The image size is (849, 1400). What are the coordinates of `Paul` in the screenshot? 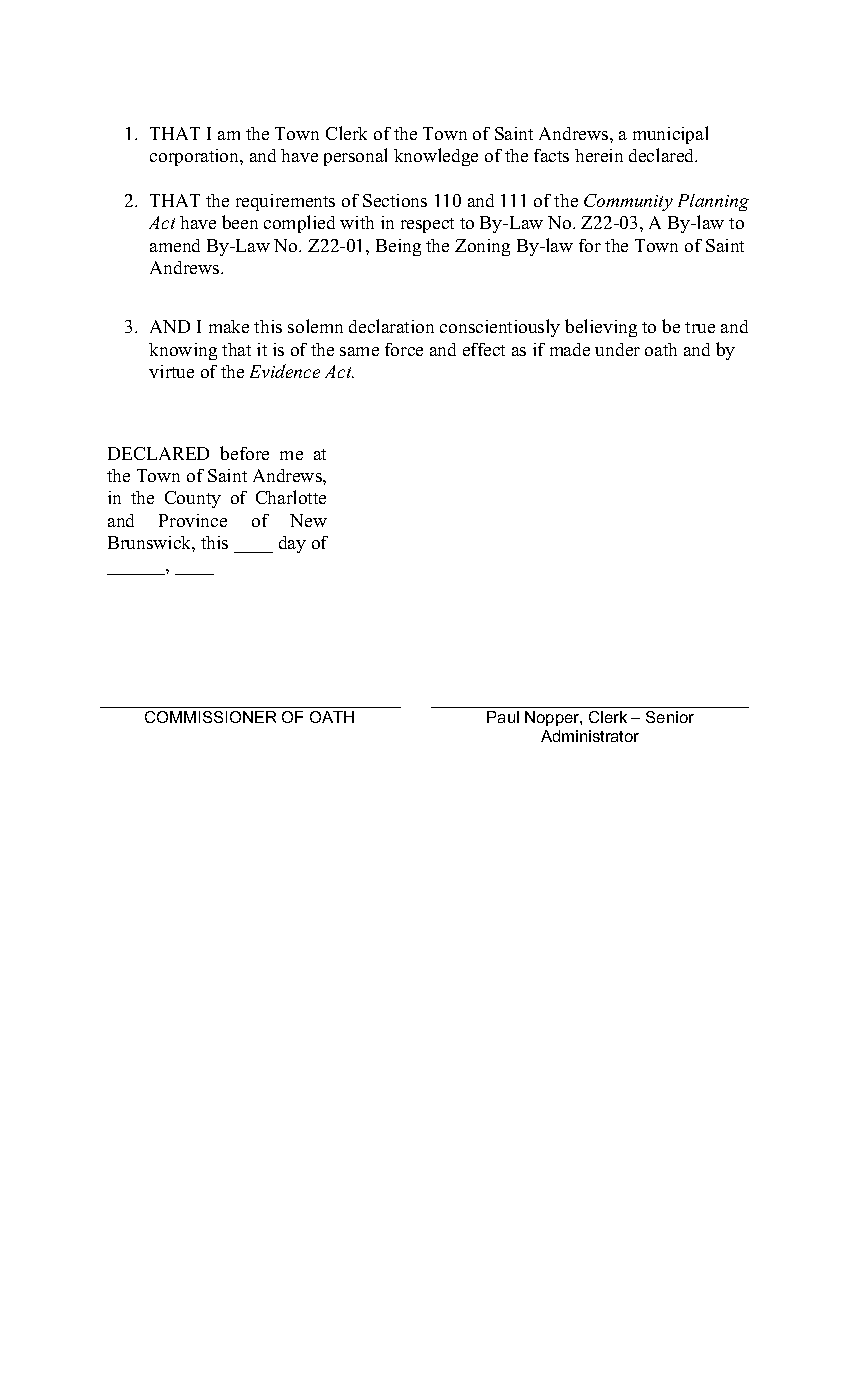 It's located at (503, 717).
